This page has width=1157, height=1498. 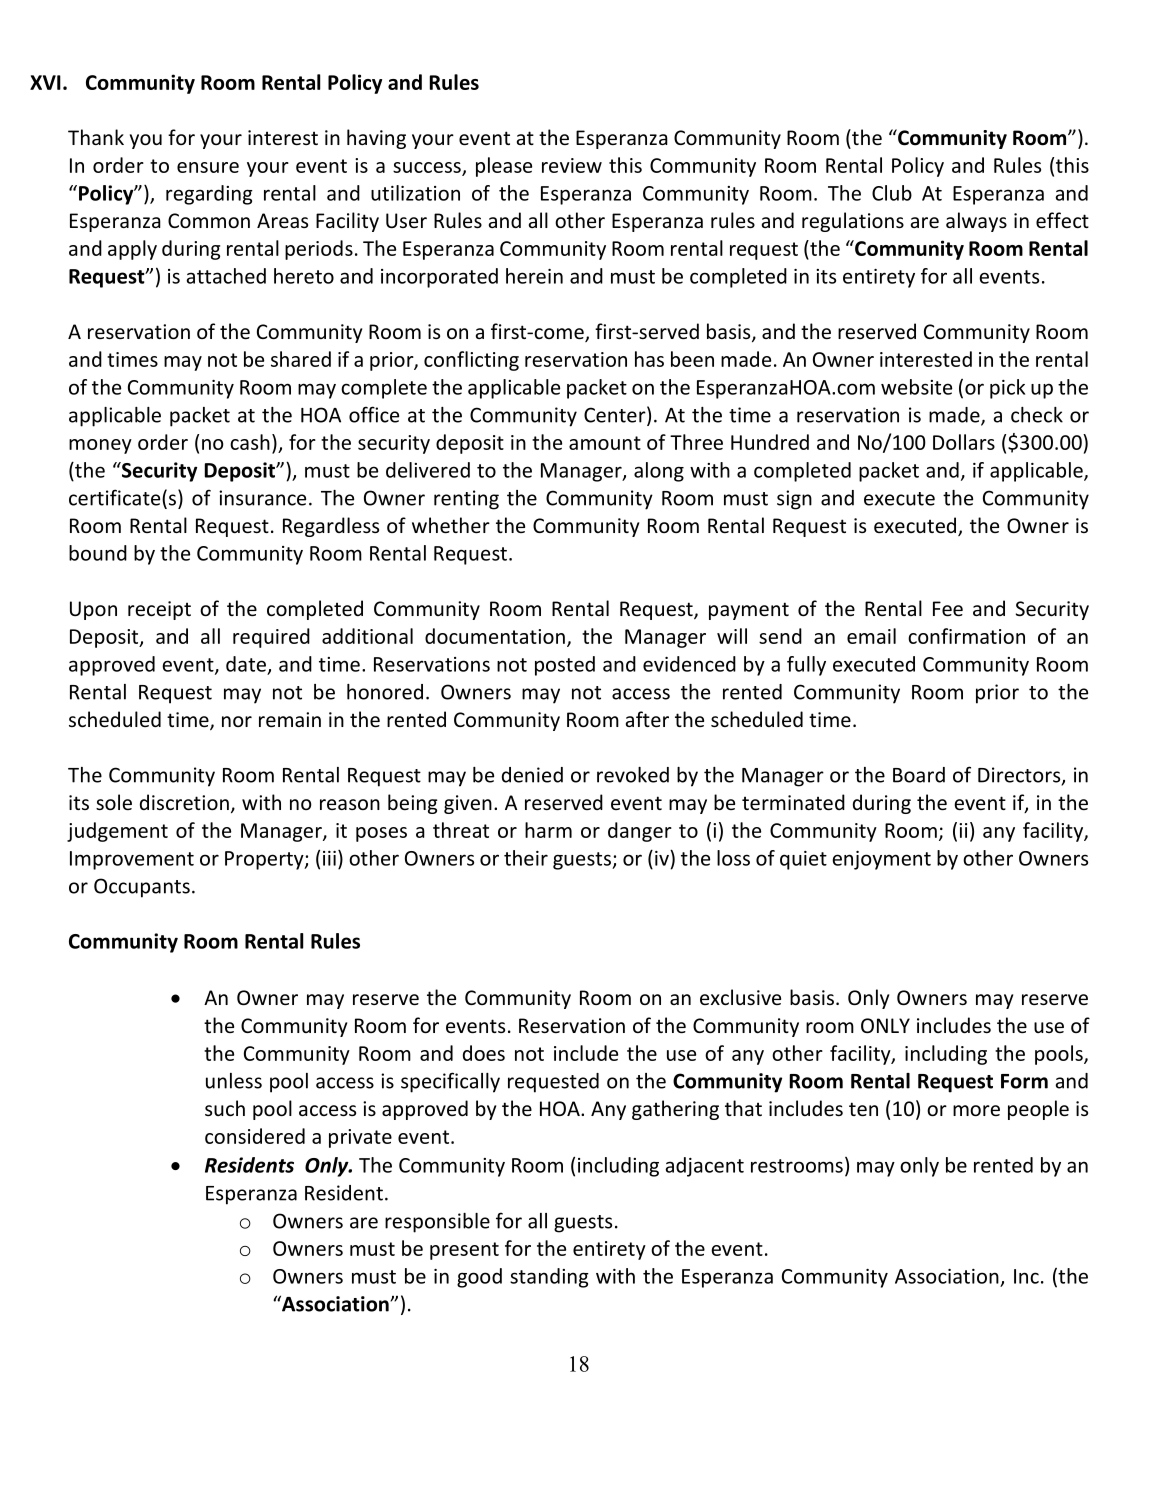 What do you see at coordinates (466, 500) in the page?
I see `renting` at bounding box center [466, 500].
